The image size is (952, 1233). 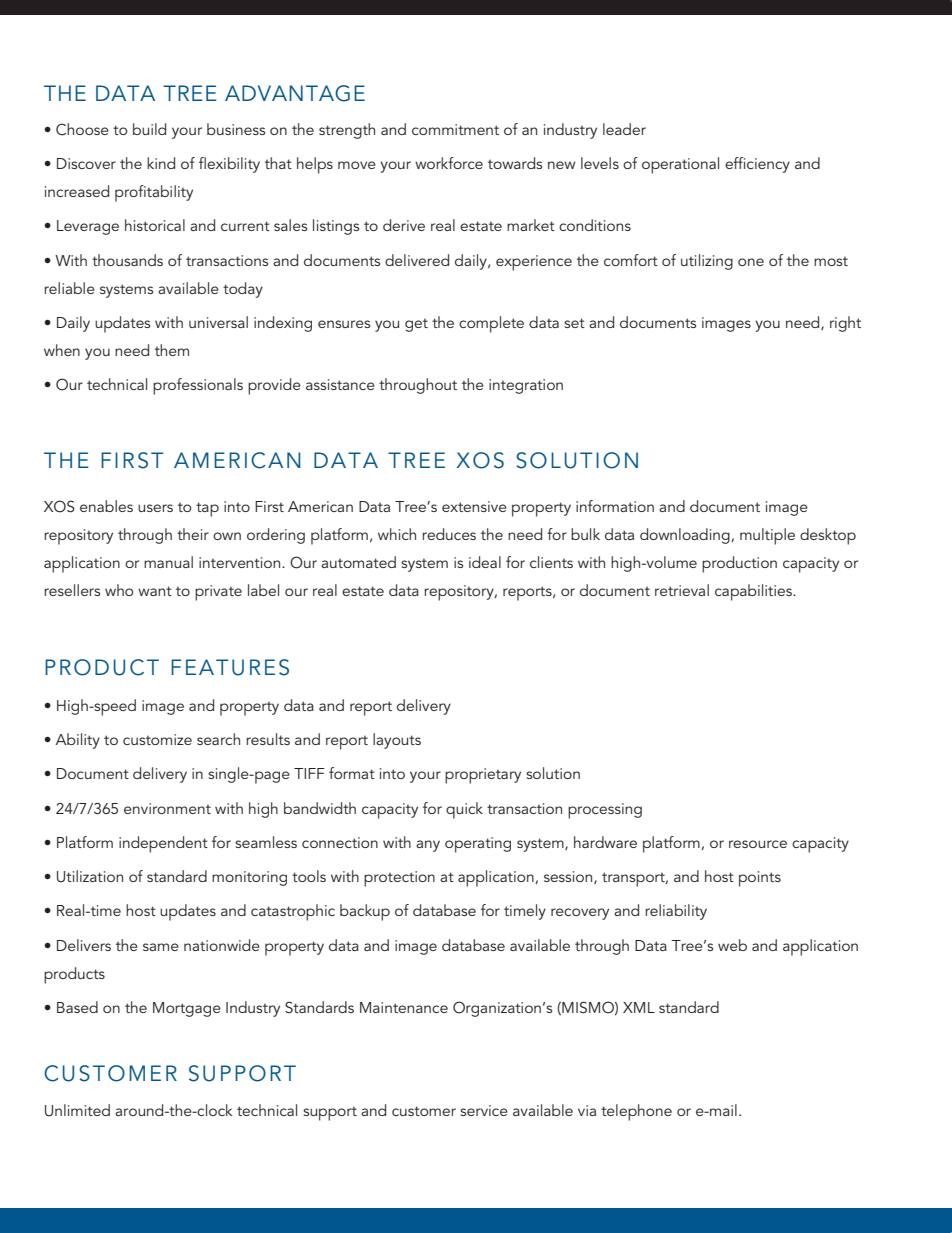 What do you see at coordinates (455, 129) in the screenshot?
I see `commitment` at bounding box center [455, 129].
